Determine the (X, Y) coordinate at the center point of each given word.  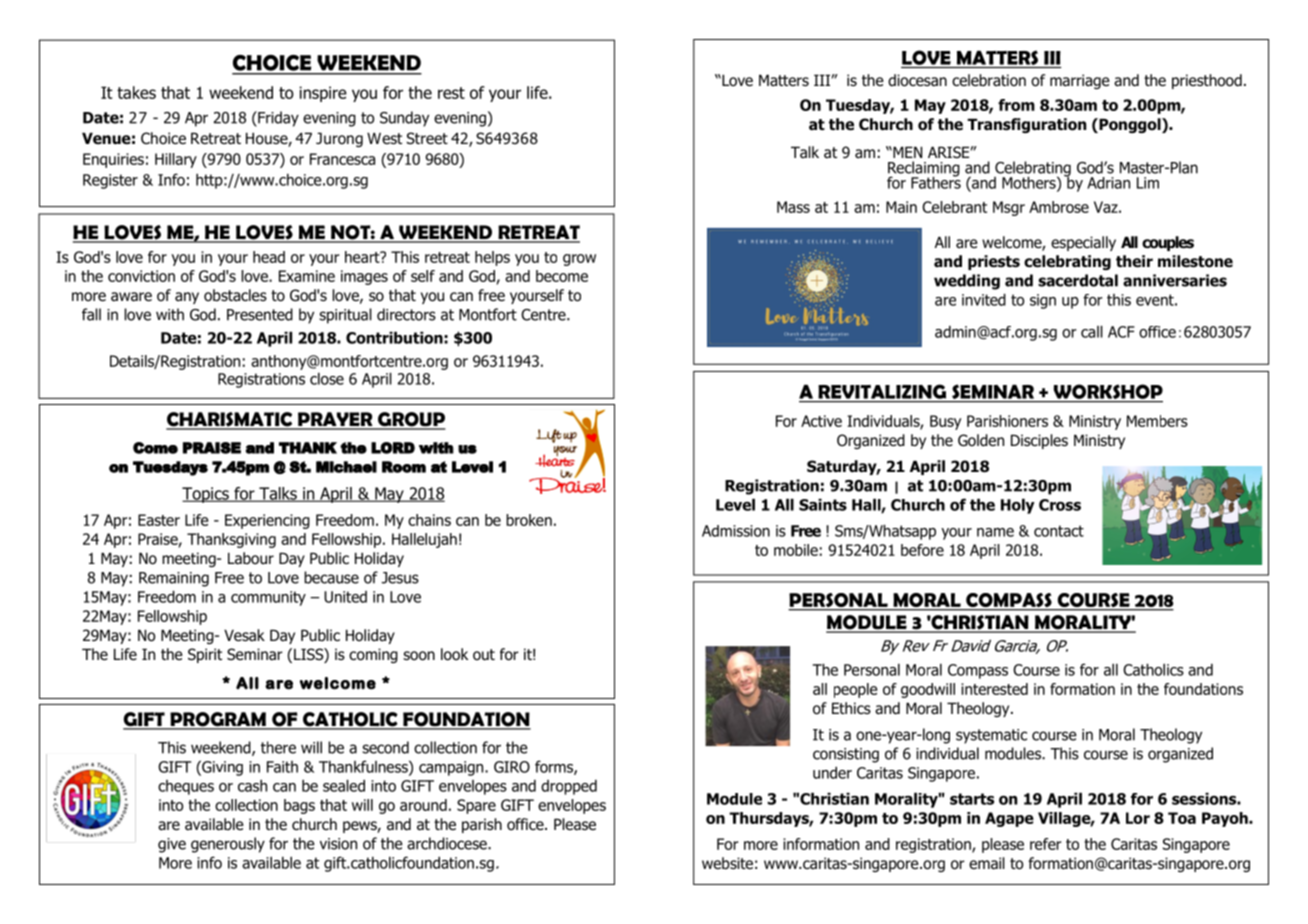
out (484, 655)
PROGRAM (218, 720)
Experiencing (267, 521)
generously (228, 845)
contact (1059, 531)
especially (1083, 243)
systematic (991, 736)
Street (427, 138)
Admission (736, 531)
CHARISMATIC (230, 420)
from (1016, 105)
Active (821, 421)
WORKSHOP (1107, 393)
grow (579, 260)
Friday (277, 119)
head (269, 257)
